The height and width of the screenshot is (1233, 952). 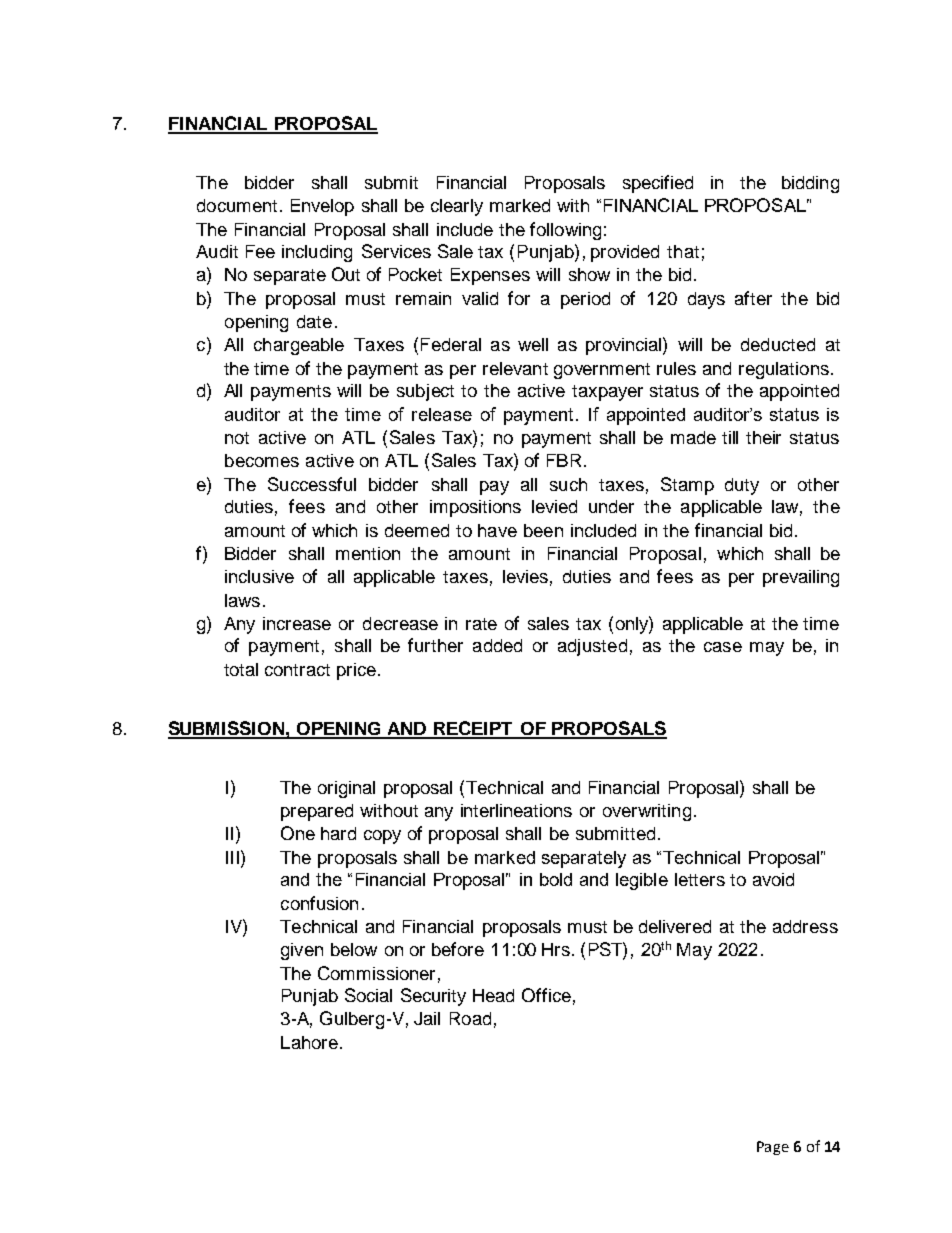 What do you see at coordinates (683, 251) in the screenshot?
I see `that` at bounding box center [683, 251].
